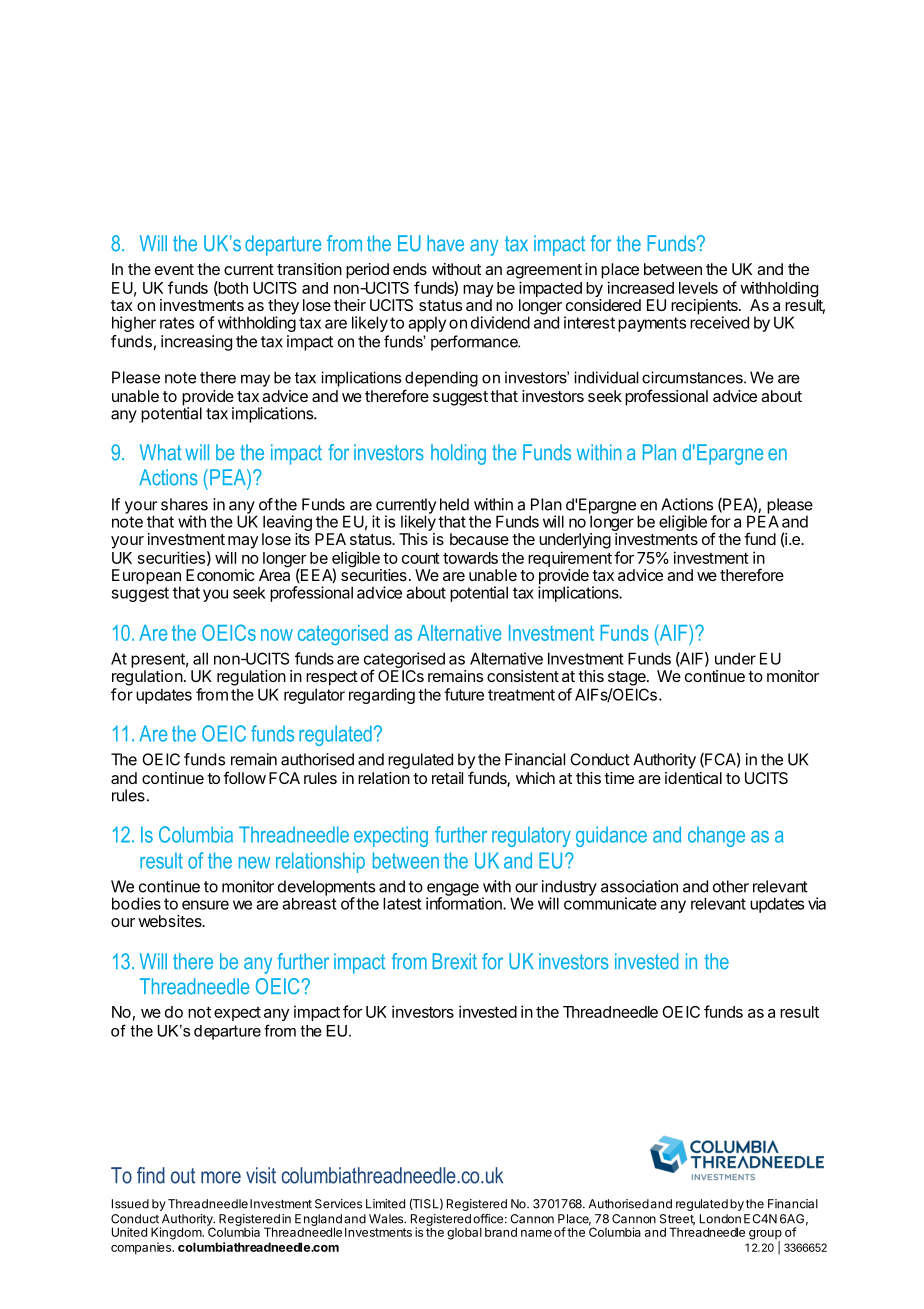 The image size is (924, 1309). Describe the element at coordinates (698, 288) in the image. I see `levels` at that location.
